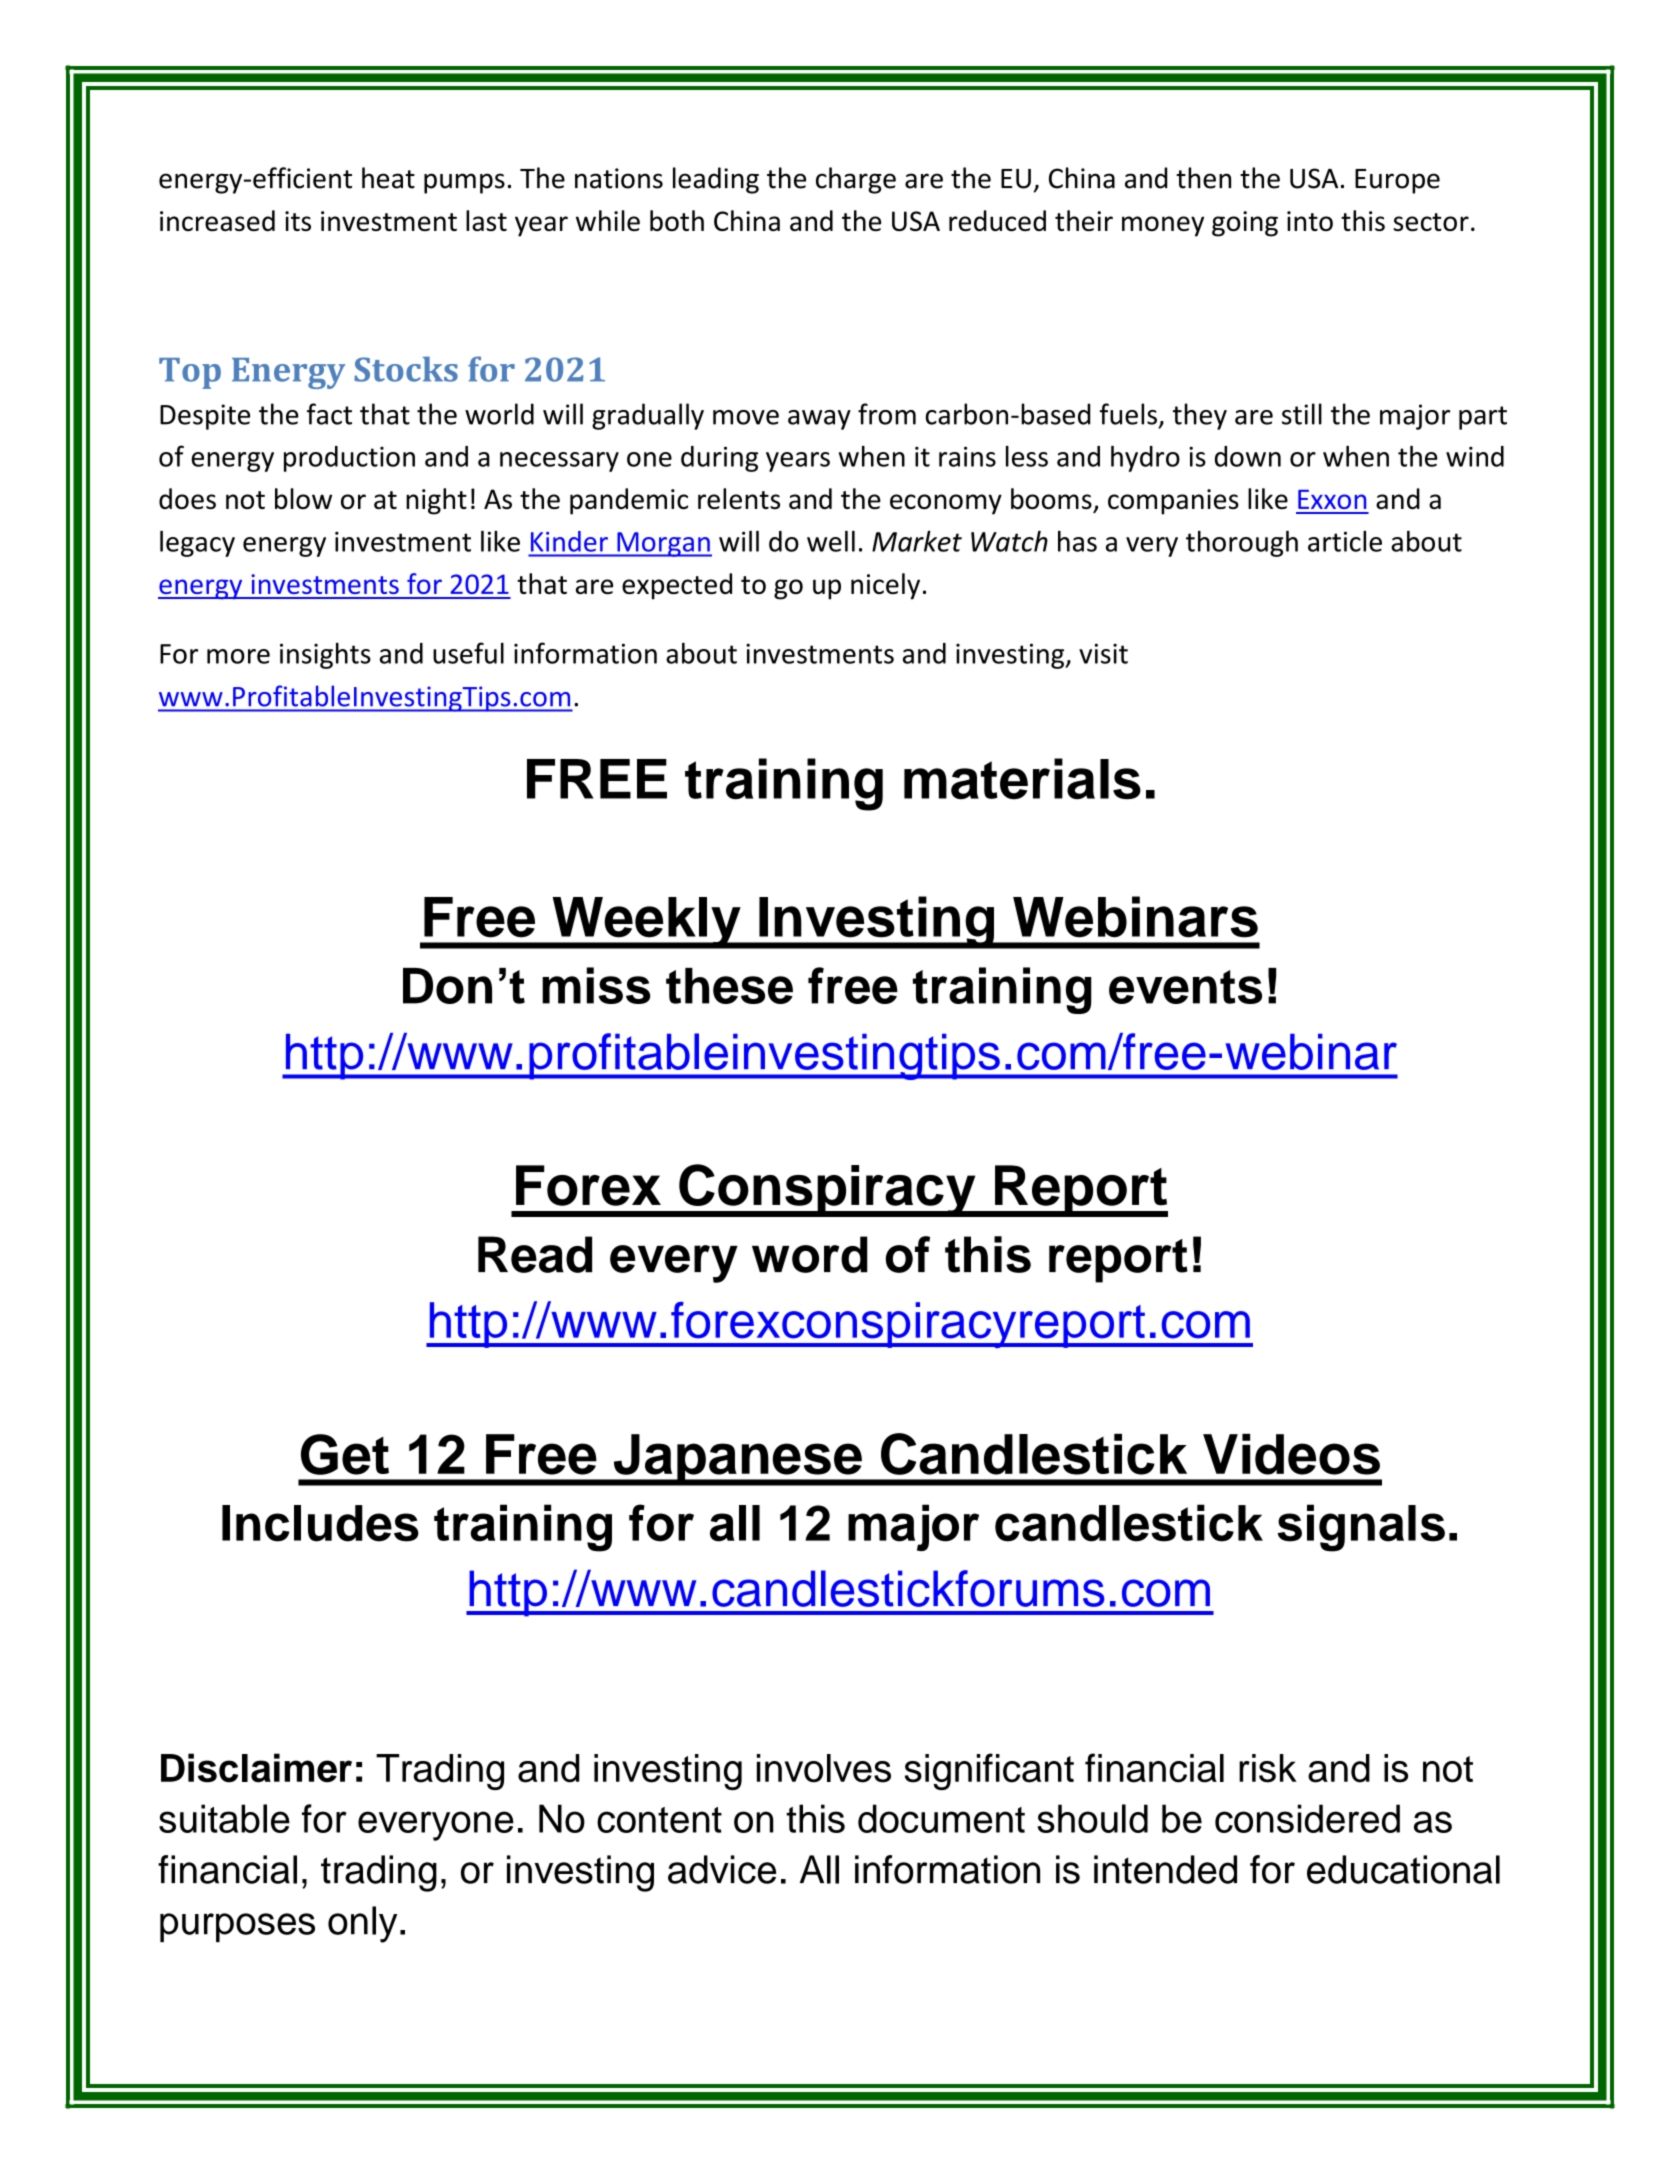 This image has width=1680, height=2174. What do you see at coordinates (1310, 221) in the image?
I see `into` at bounding box center [1310, 221].
